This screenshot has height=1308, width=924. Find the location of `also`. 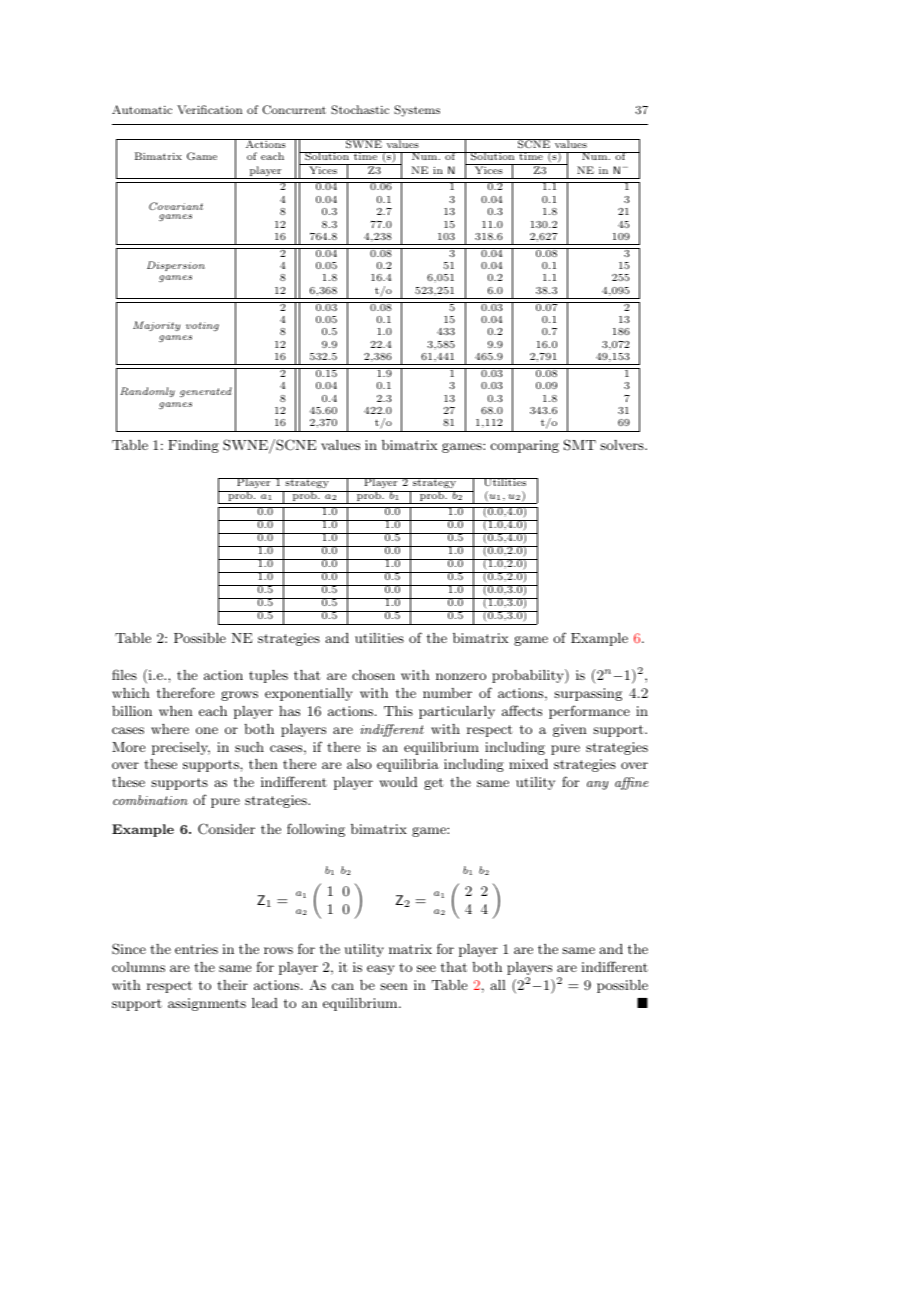

also is located at coordinates (359, 764).
